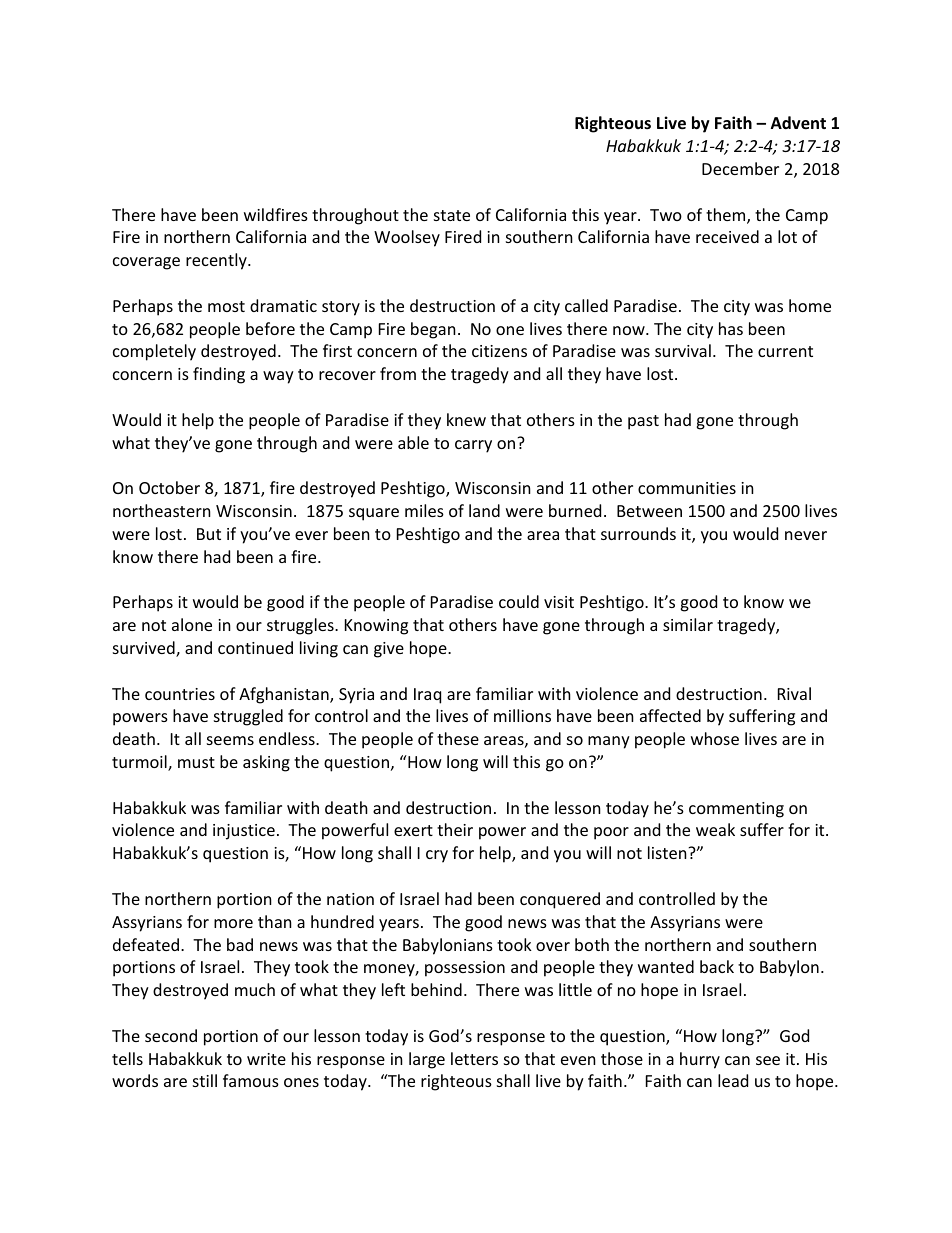 Image resolution: width=952 pixels, height=1233 pixels. I want to click on could, so click(519, 601).
